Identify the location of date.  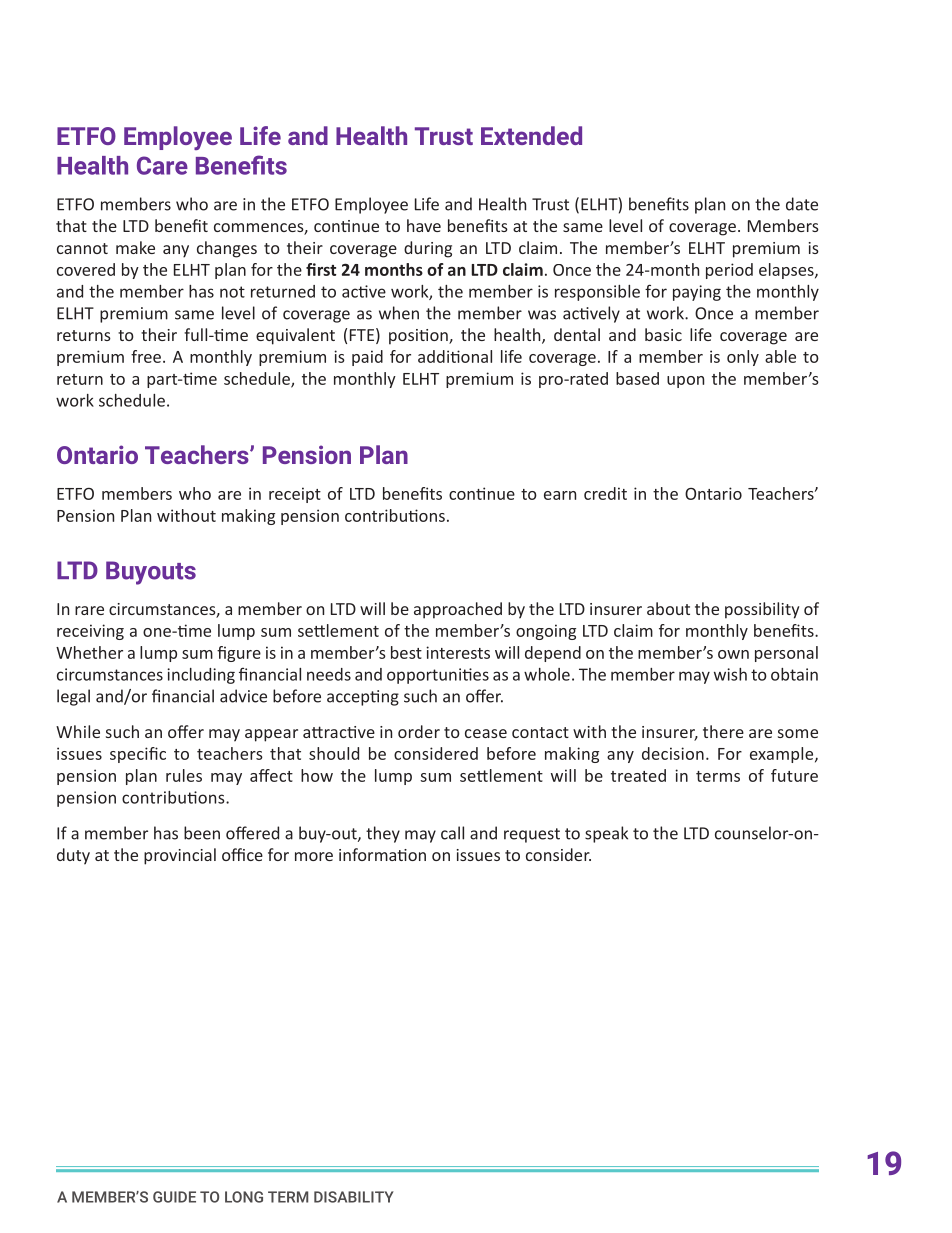
(802, 204).
